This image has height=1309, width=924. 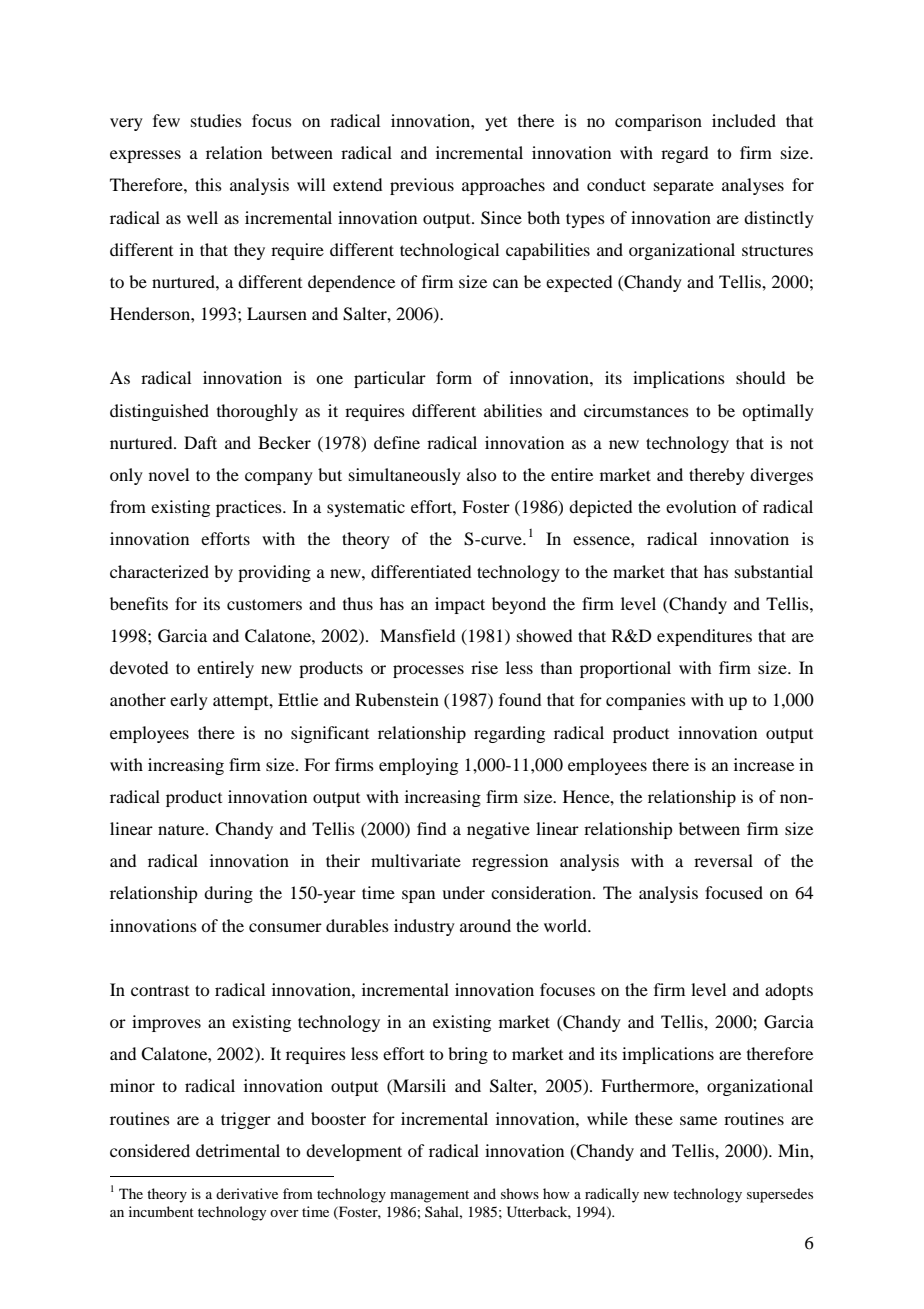 I want to click on expenditures, so click(x=704, y=637).
